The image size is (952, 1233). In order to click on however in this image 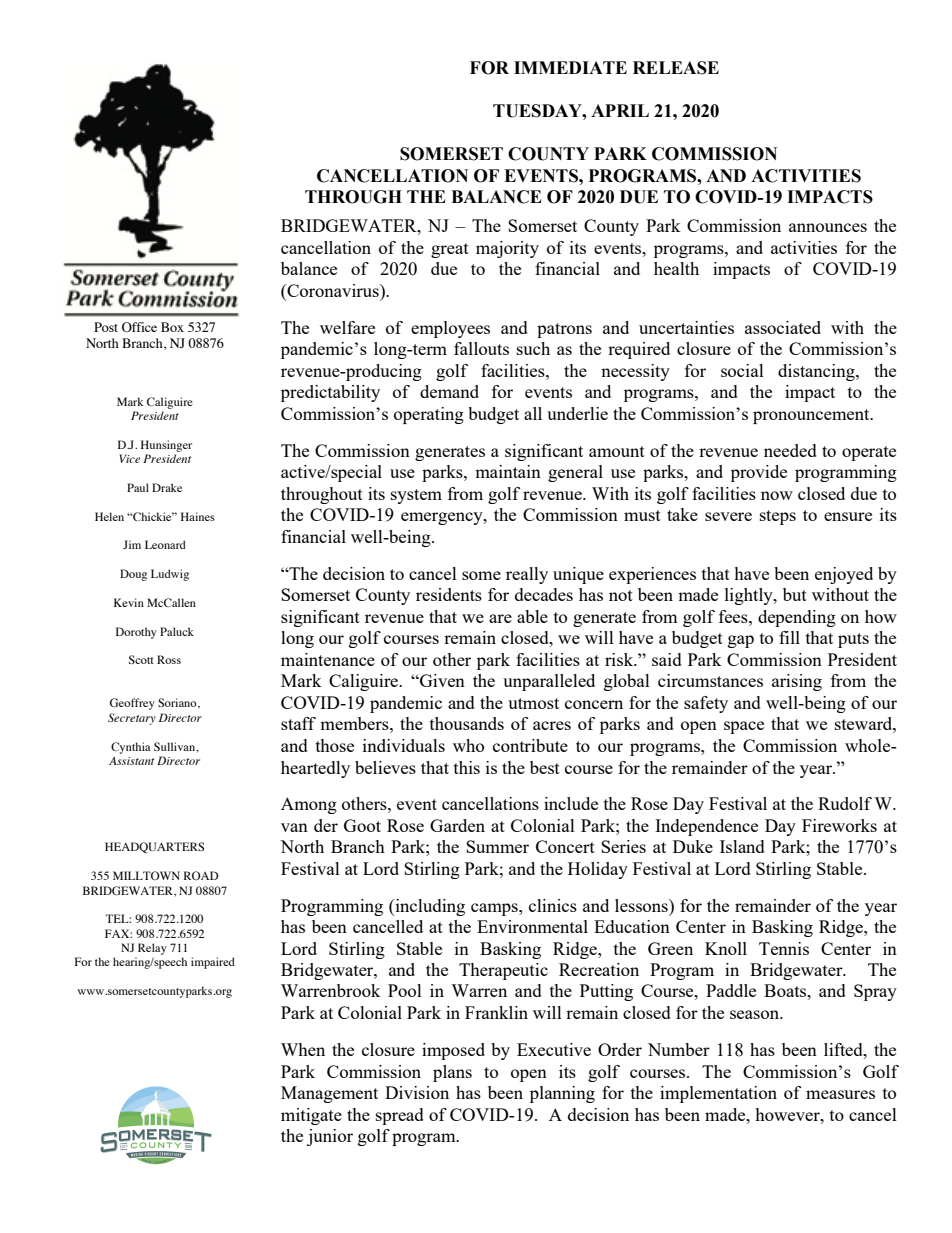, I will do `click(788, 1114)`.
